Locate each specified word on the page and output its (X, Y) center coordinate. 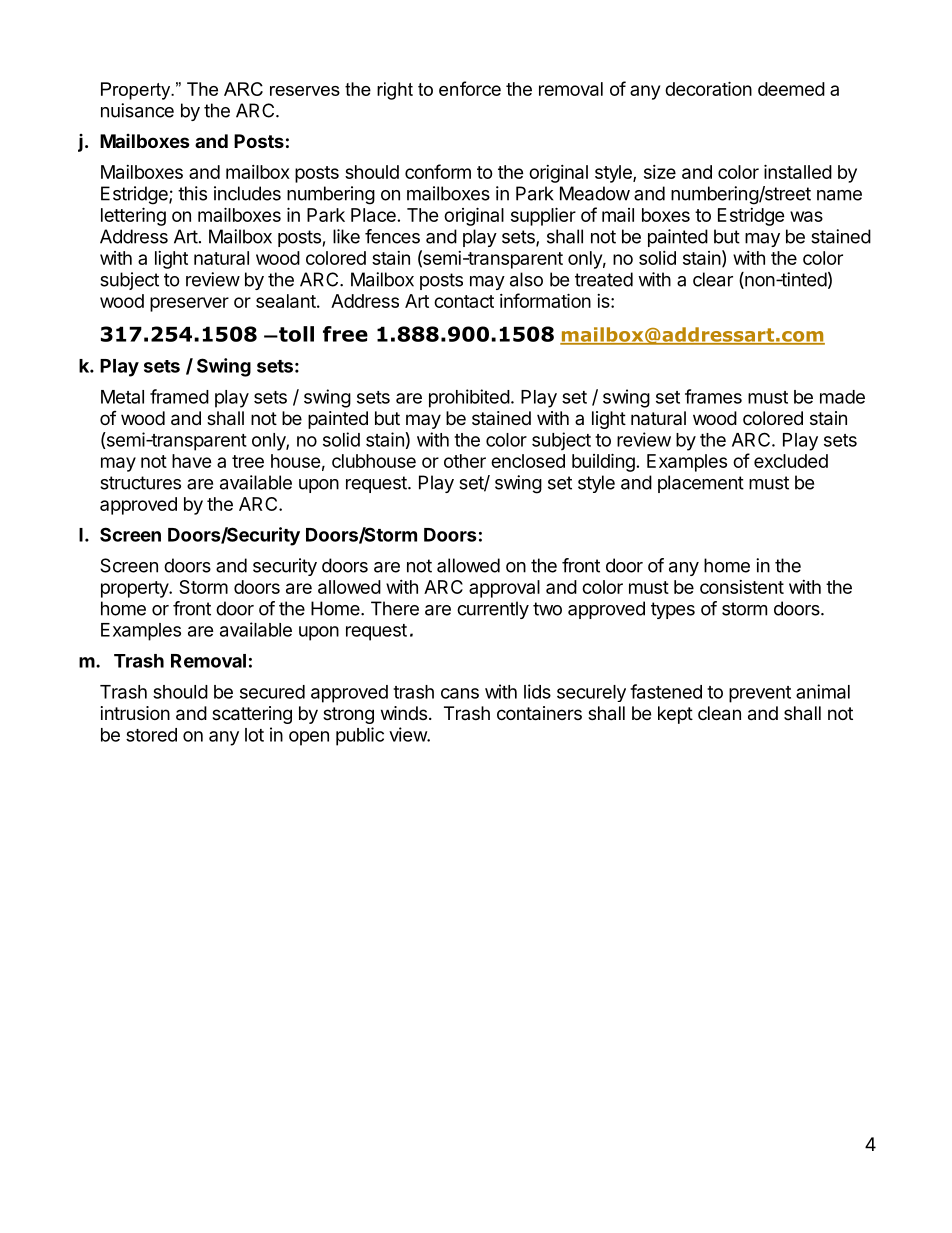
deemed (791, 89)
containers (539, 713)
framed (179, 396)
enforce (470, 88)
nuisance (137, 110)
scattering (252, 715)
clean (719, 713)
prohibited (469, 398)
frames (713, 396)
